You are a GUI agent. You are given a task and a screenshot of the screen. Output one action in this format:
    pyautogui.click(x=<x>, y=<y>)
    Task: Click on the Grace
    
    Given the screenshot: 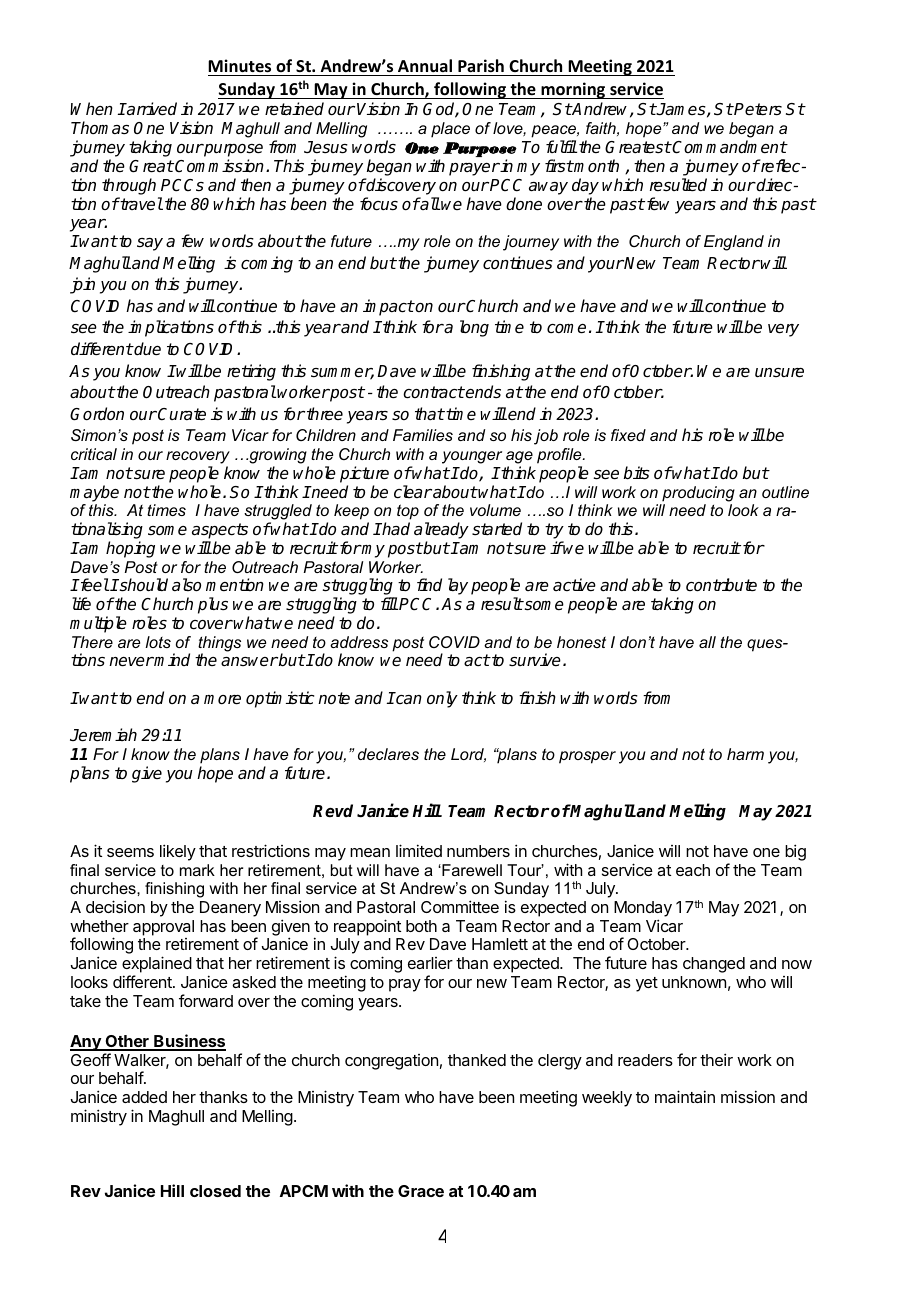 What is the action you would take?
    pyautogui.click(x=421, y=1191)
